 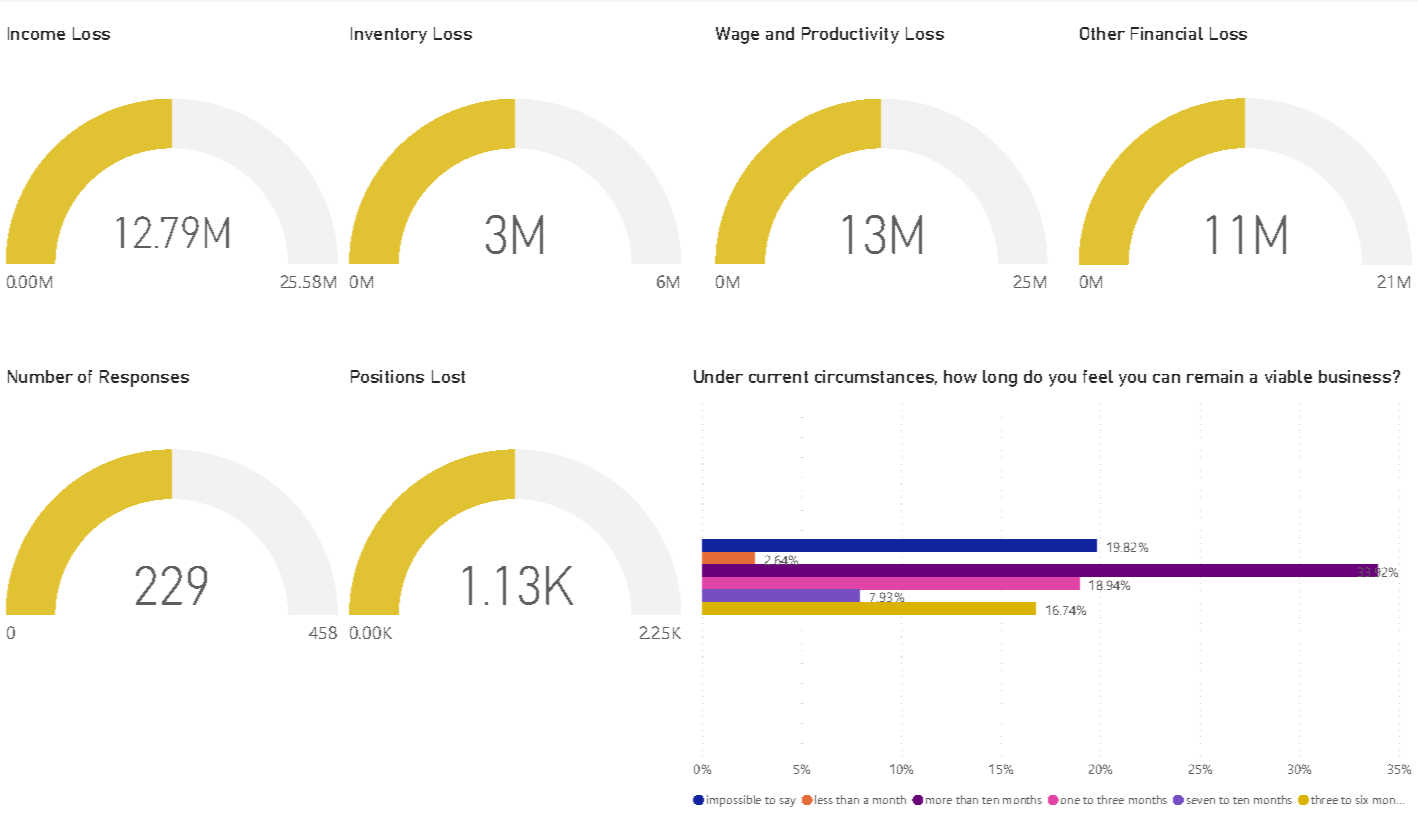 I want to click on Under, so click(x=718, y=376).
